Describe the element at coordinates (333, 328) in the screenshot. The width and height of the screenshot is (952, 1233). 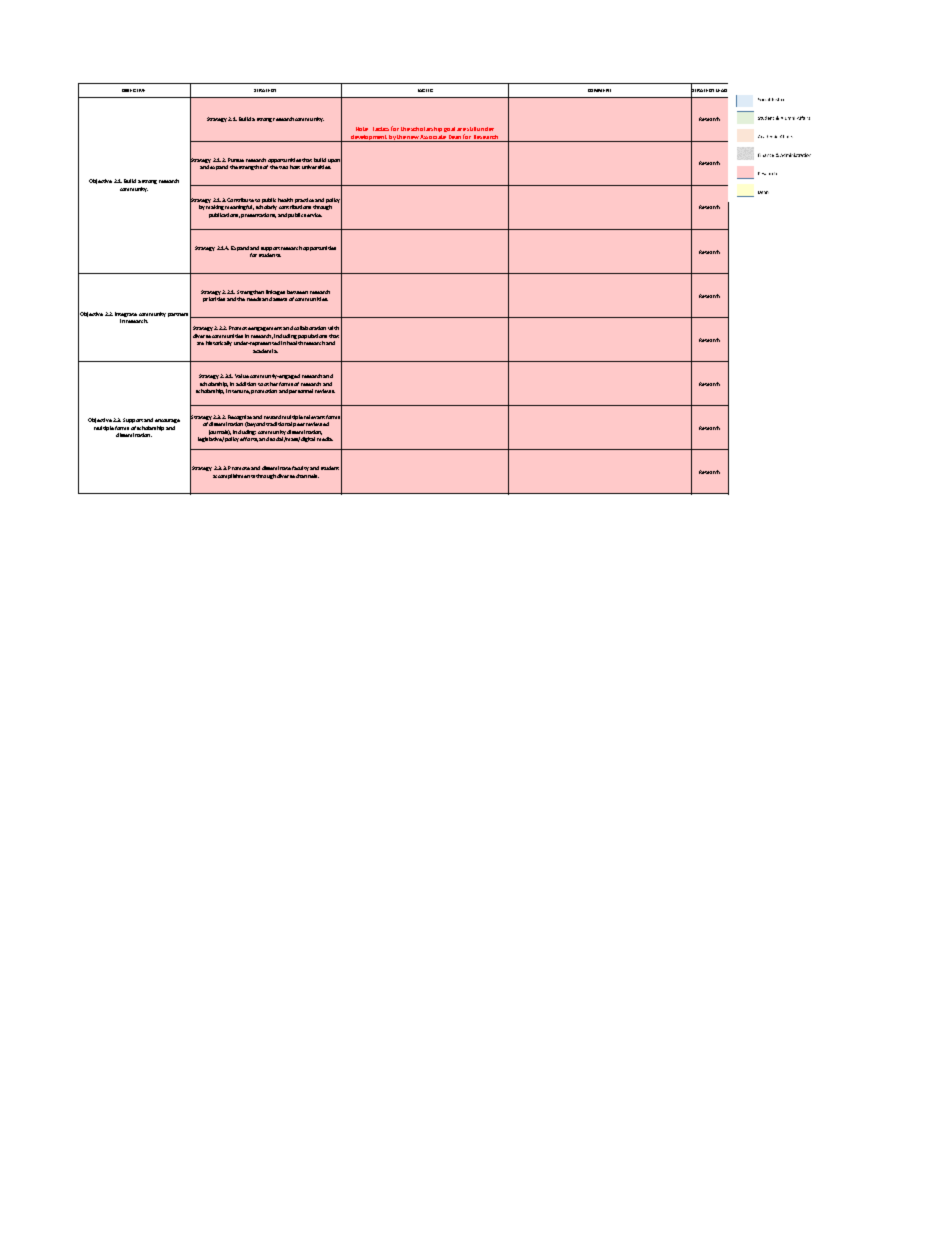
I see `with` at that location.
